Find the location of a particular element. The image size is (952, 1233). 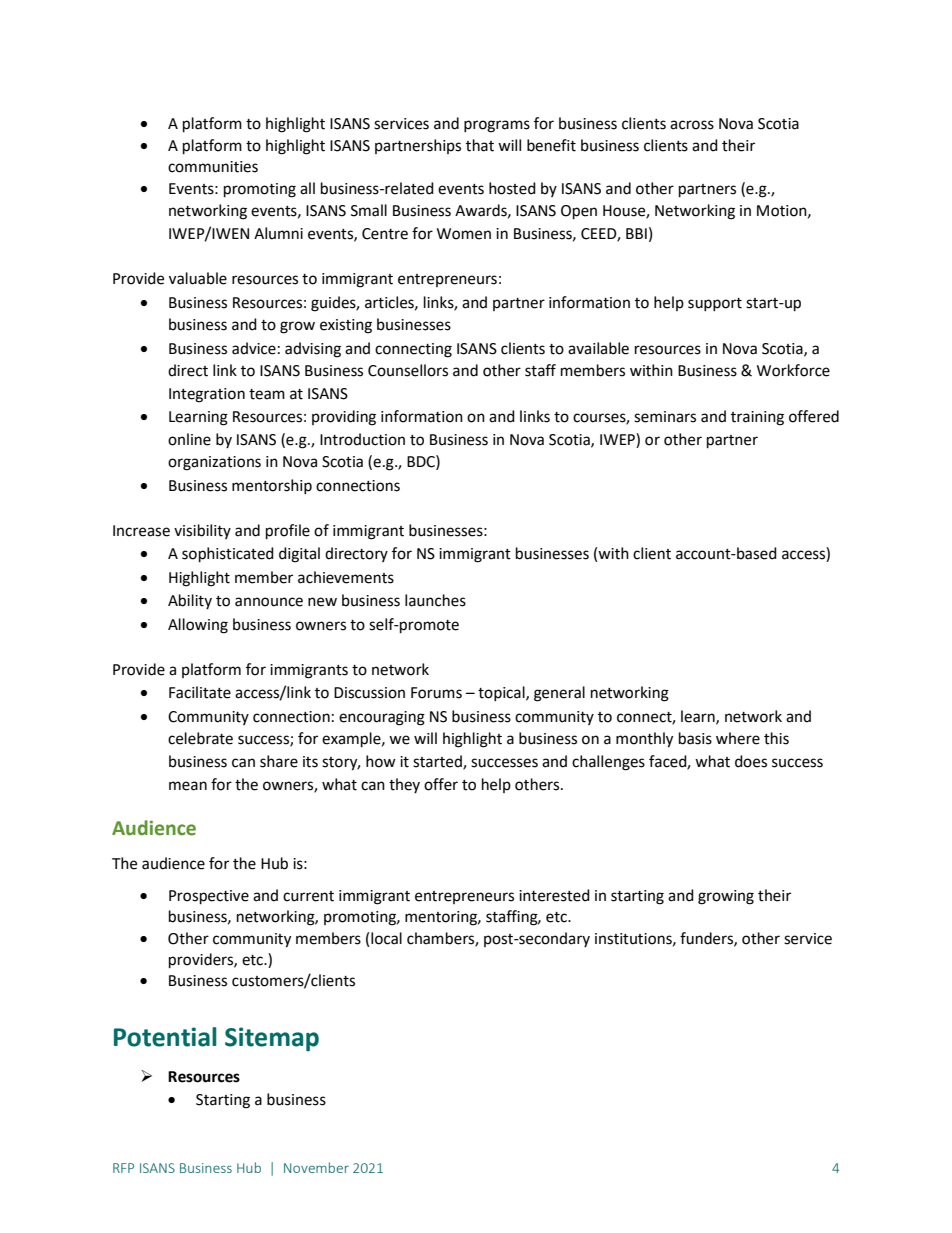

they is located at coordinates (404, 785).
